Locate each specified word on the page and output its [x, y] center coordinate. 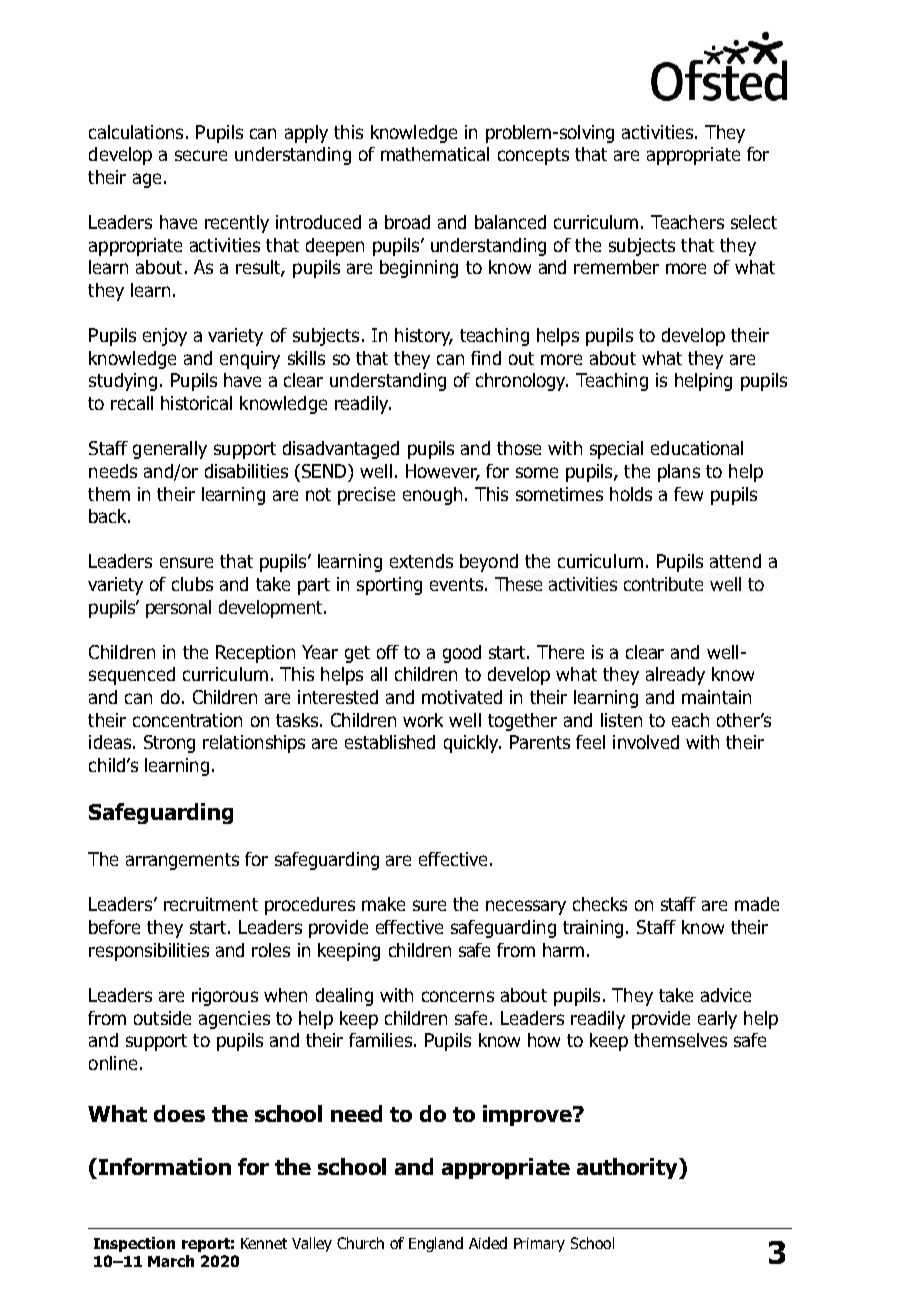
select [754, 222]
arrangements [182, 861]
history [423, 337]
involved [646, 742]
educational [697, 448]
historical [196, 403]
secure [201, 155]
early [717, 1020]
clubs [192, 584]
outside [162, 1018]
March [171, 1261]
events [456, 584]
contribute [663, 584]
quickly [472, 744]
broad [407, 222]
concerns [458, 996]
